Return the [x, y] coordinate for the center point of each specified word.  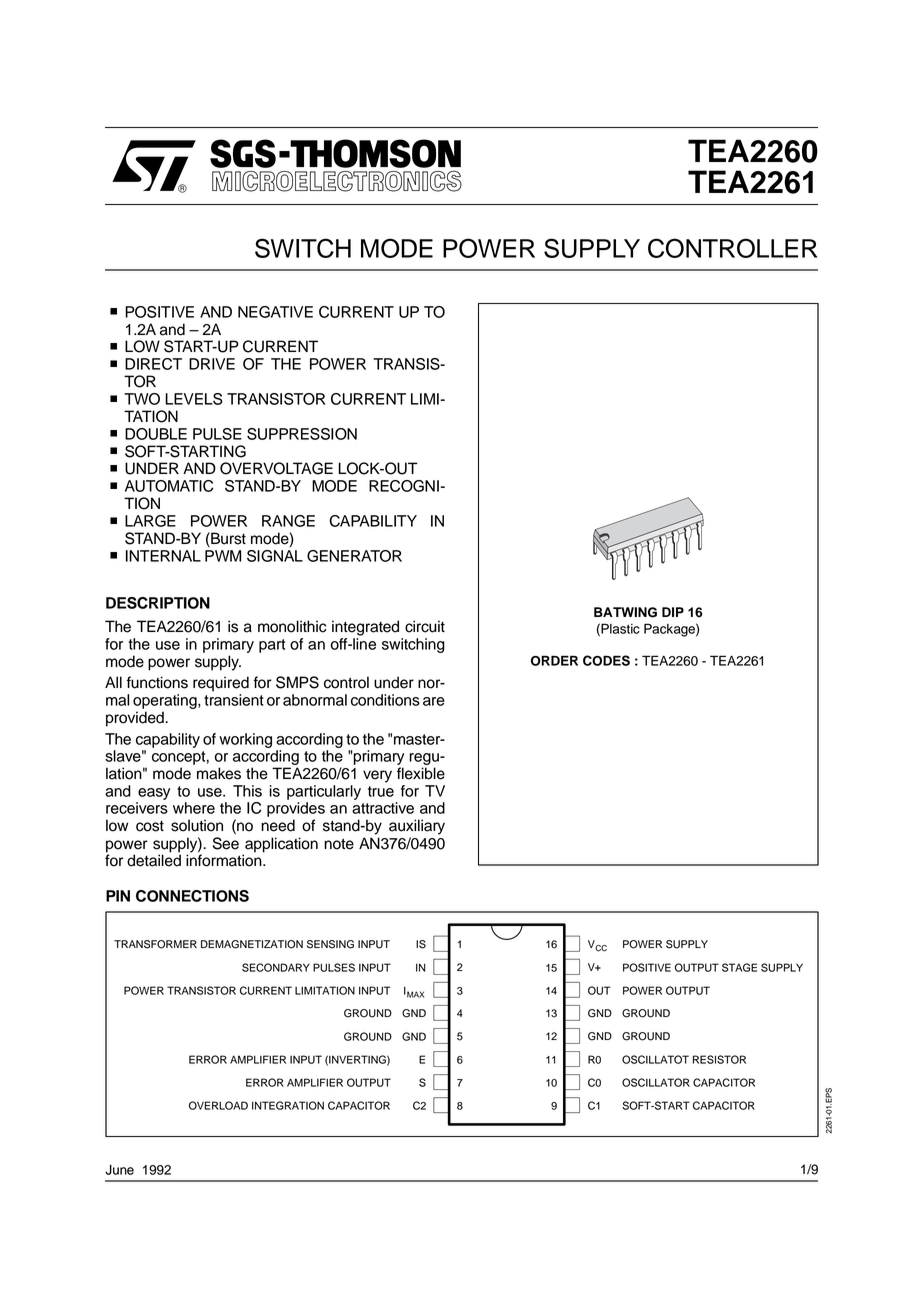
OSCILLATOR [656, 1082]
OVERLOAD [218, 1105]
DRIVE [212, 364]
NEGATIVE [275, 312]
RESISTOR [719, 1059]
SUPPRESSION [302, 434]
